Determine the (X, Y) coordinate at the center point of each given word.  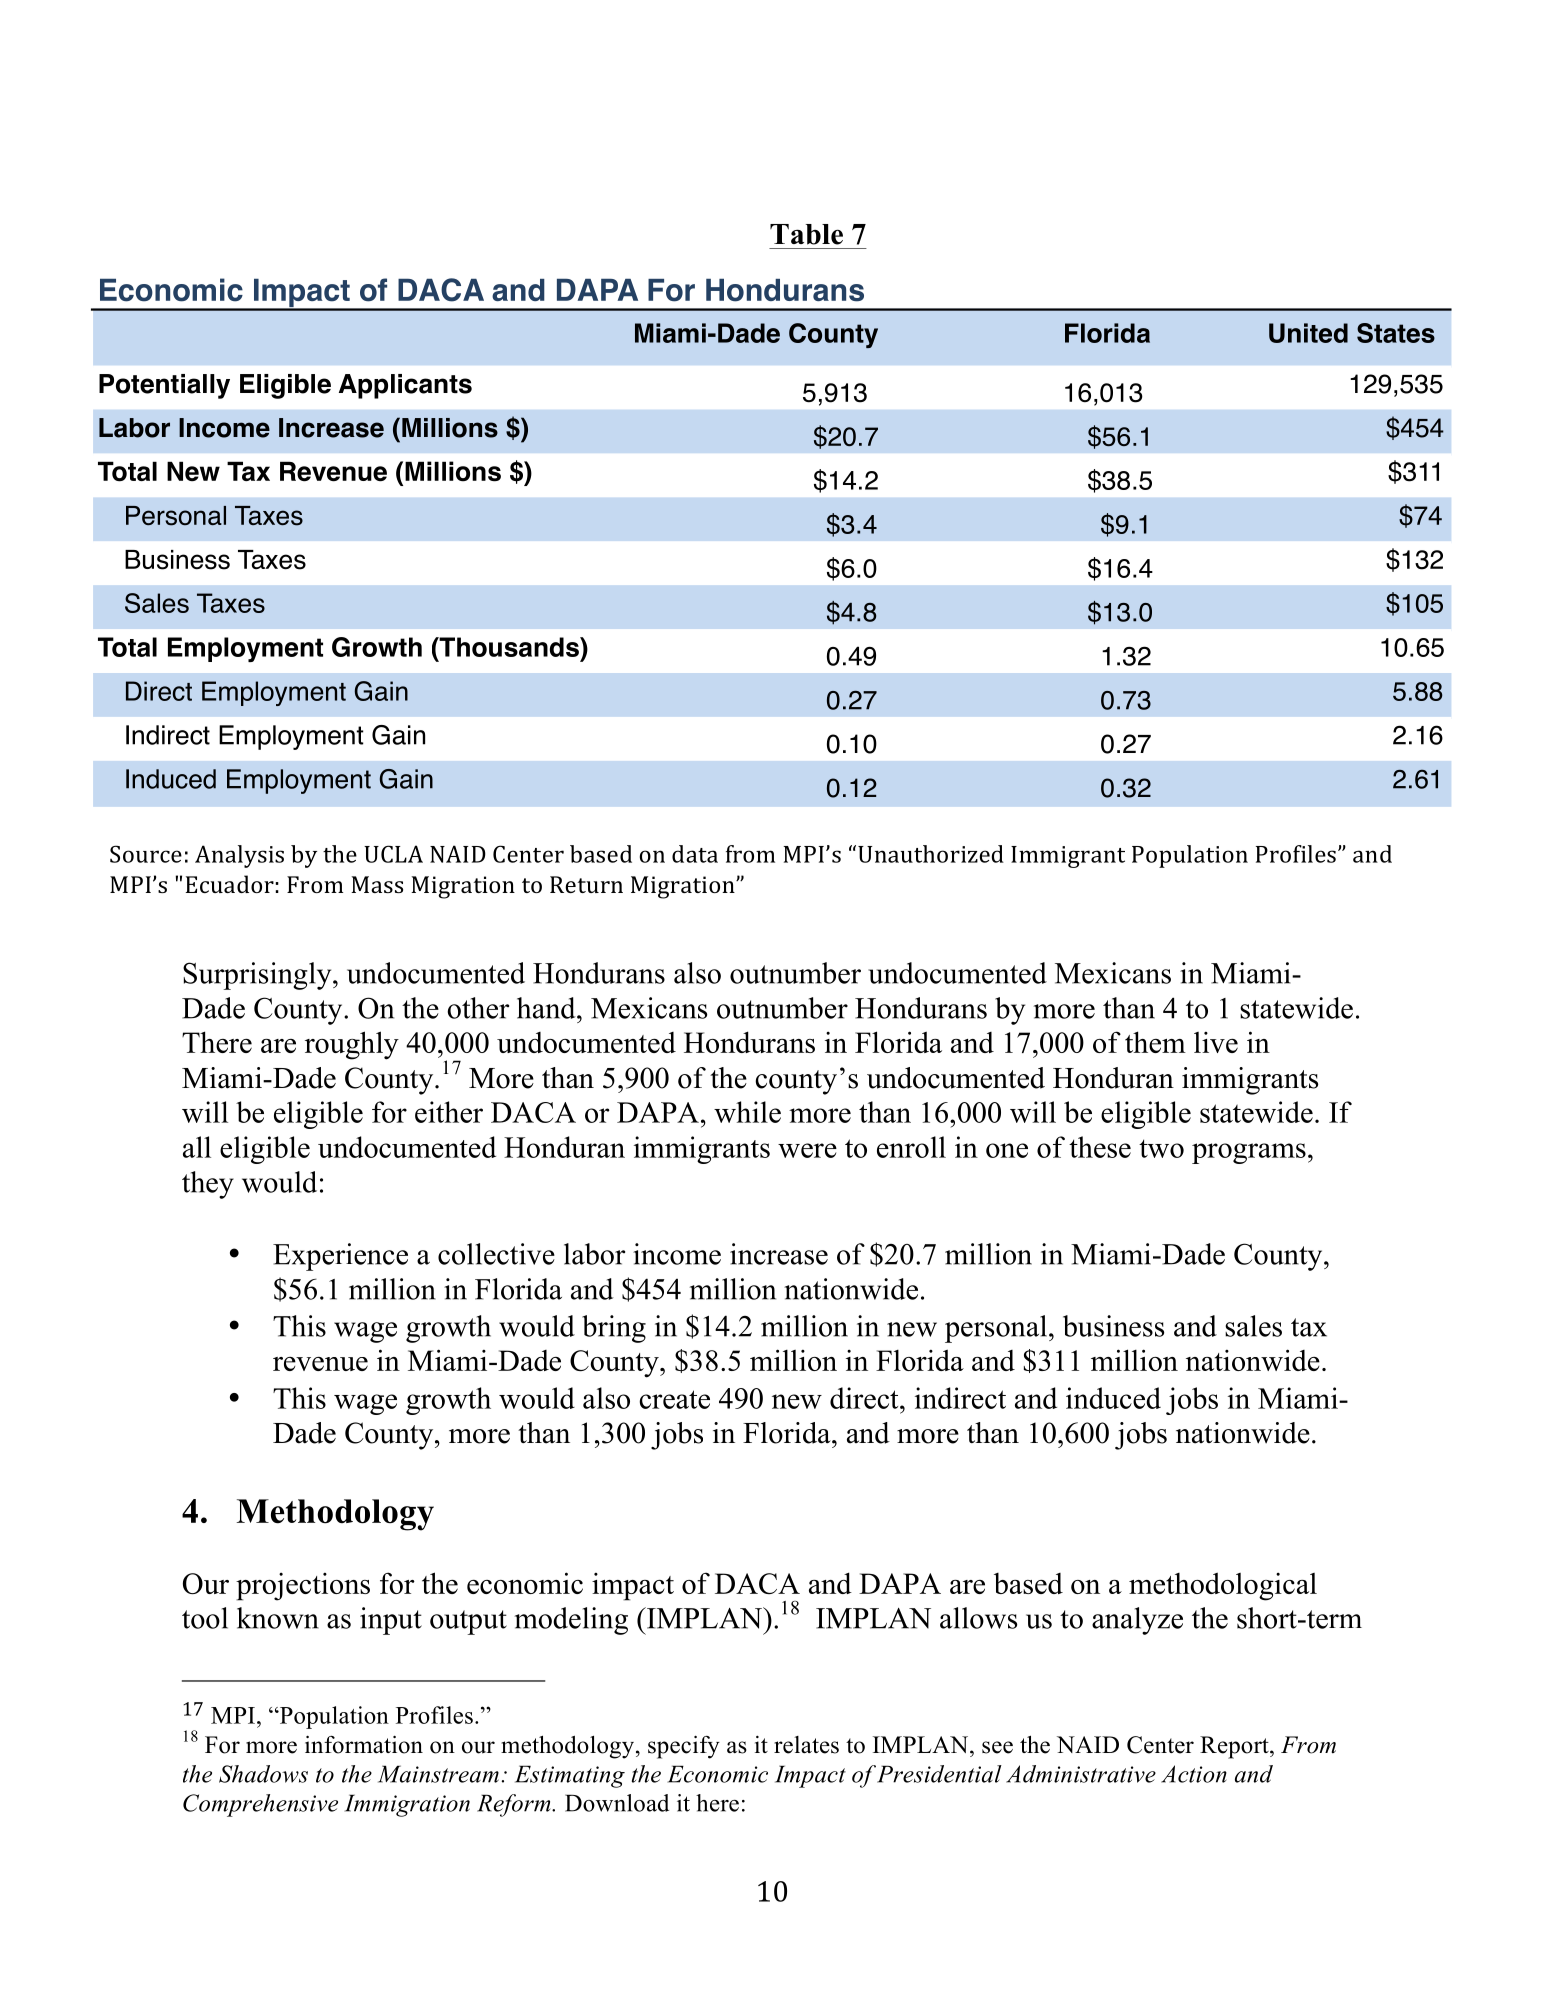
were (807, 1150)
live (1216, 1042)
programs (1249, 1153)
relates (806, 1745)
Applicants (405, 386)
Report (1235, 1747)
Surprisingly (258, 976)
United (1308, 333)
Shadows (263, 1774)
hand (547, 1008)
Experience (340, 1257)
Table (806, 234)
